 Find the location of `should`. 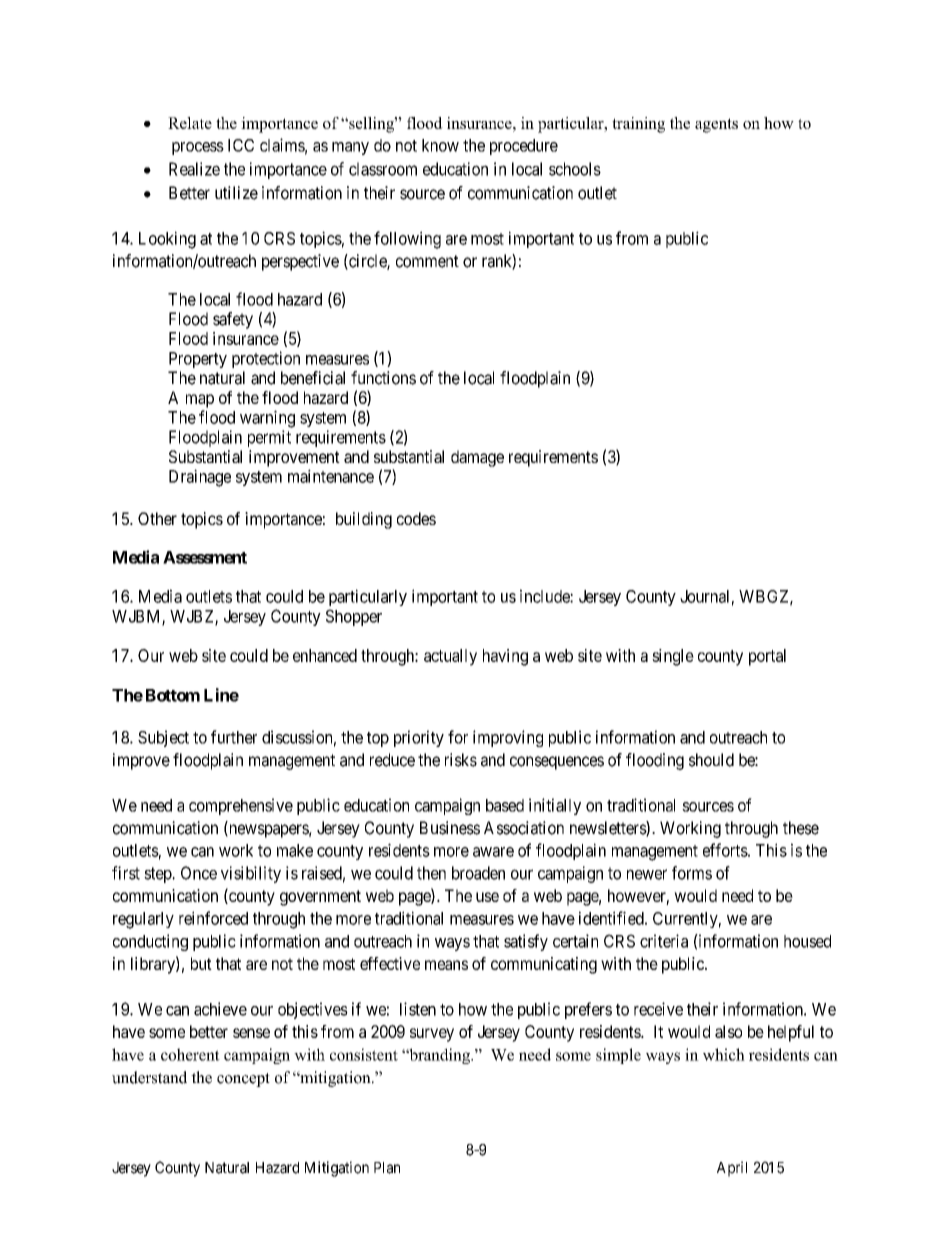

should is located at coordinates (711, 760).
